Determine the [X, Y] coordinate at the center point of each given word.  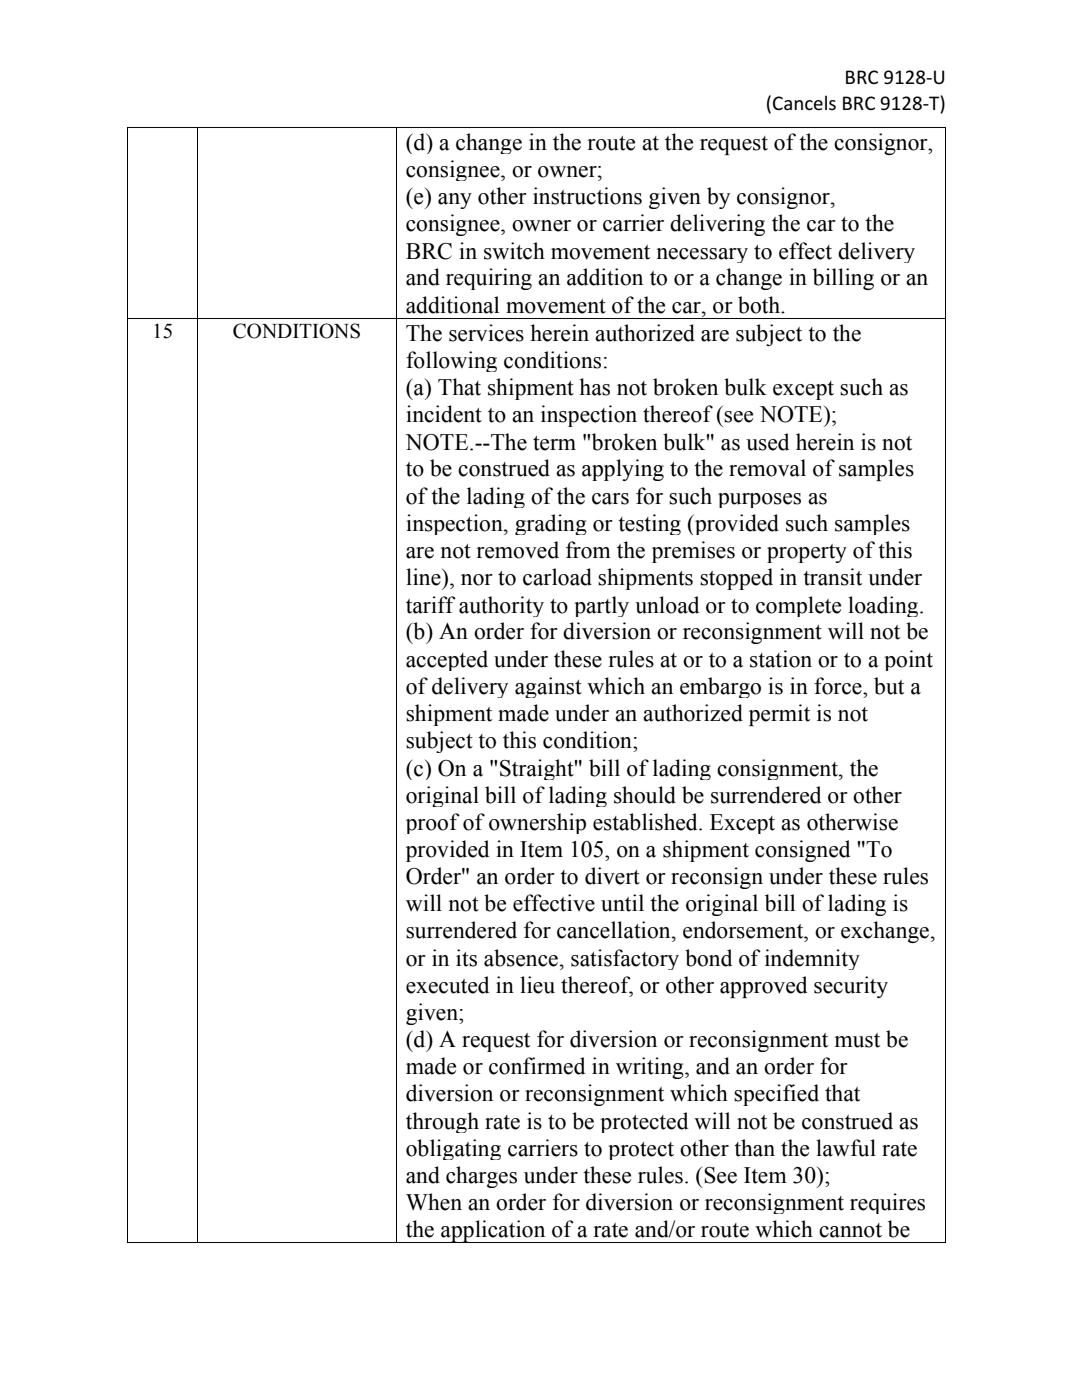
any [455, 201]
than [754, 1148]
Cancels [804, 102]
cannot [850, 1230]
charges [481, 1177]
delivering [717, 225]
